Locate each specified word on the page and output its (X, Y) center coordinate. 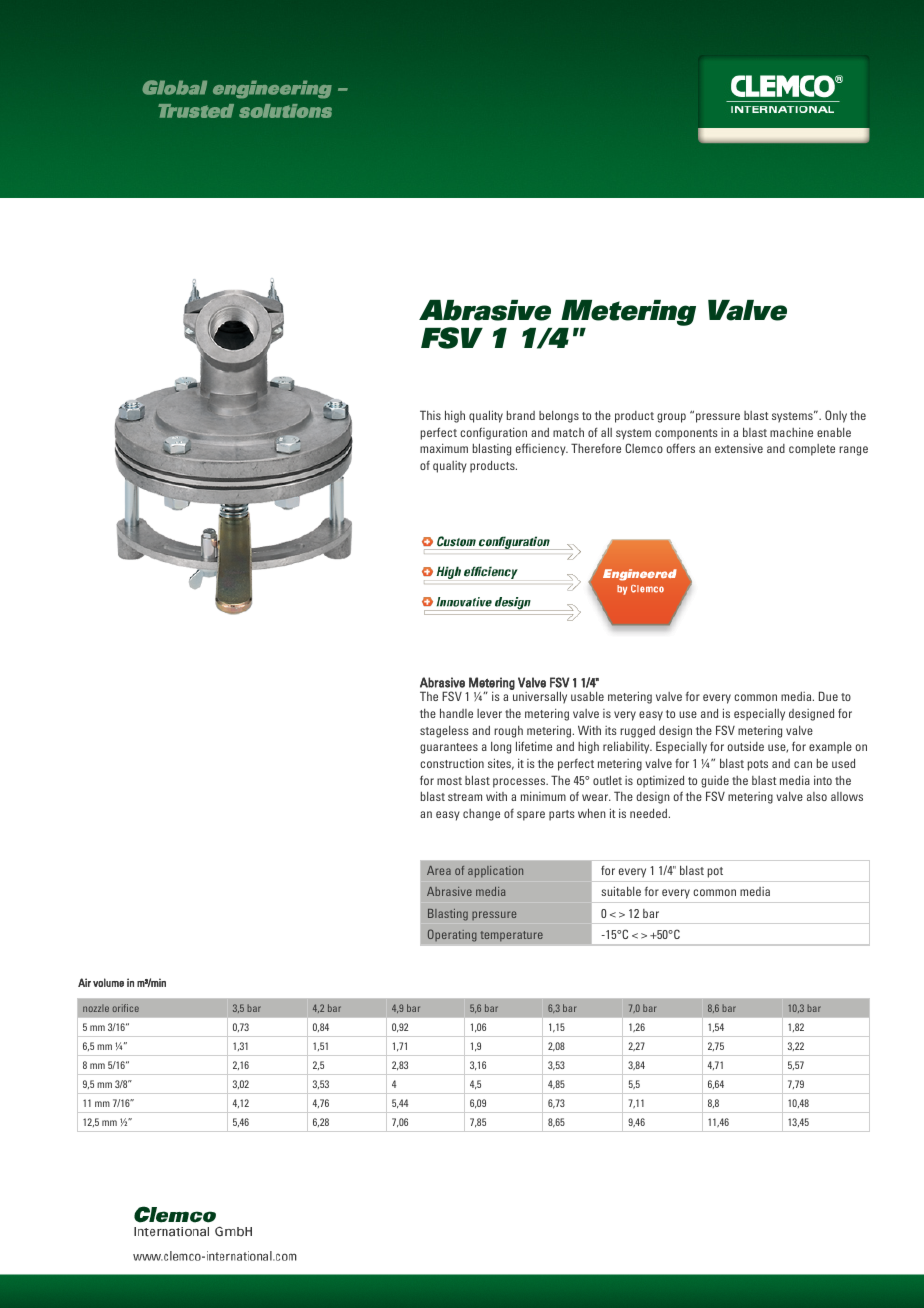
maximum (444, 448)
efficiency (542, 449)
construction (452, 763)
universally (540, 697)
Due (828, 696)
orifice (125, 1008)
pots (758, 765)
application (495, 872)
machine (791, 432)
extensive (739, 448)
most (449, 781)
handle (456, 713)
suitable (621, 891)
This (430, 415)
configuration (493, 433)
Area (439, 870)
